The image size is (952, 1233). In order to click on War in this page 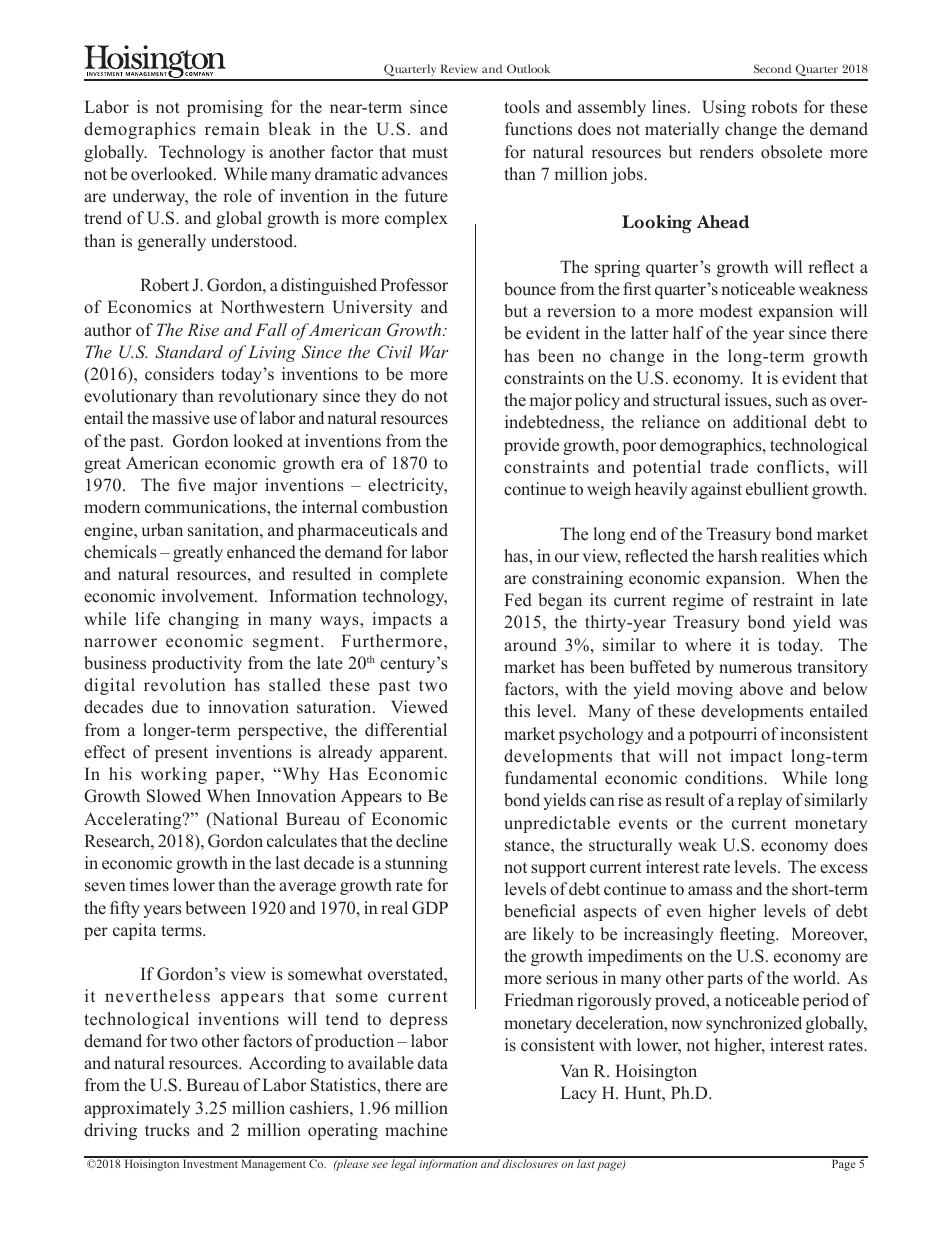, I will do `click(434, 351)`.
